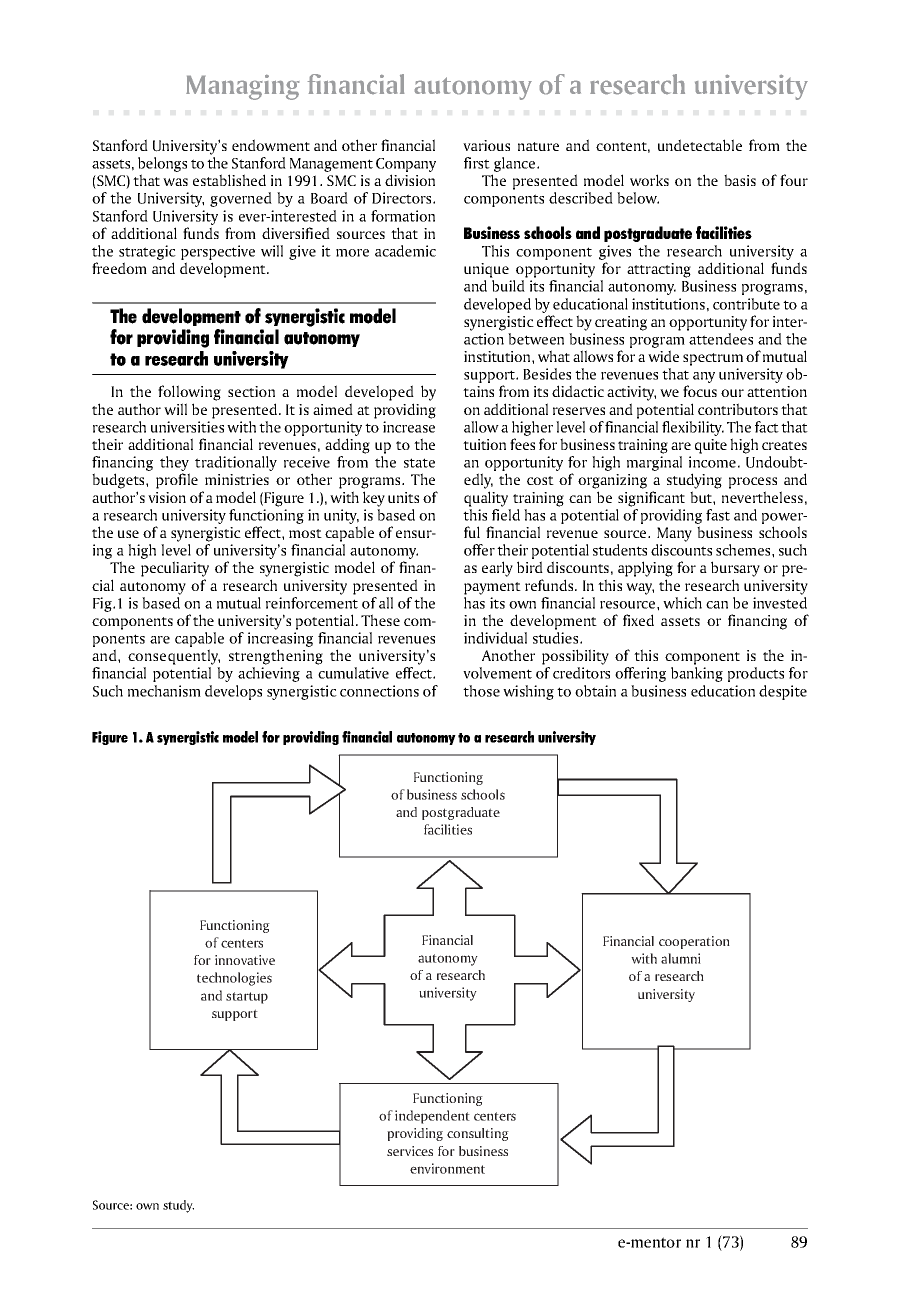 The height and width of the document is (1316, 900). What do you see at coordinates (783, 692) in the document?
I see `despite` at bounding box center [783, 692].
